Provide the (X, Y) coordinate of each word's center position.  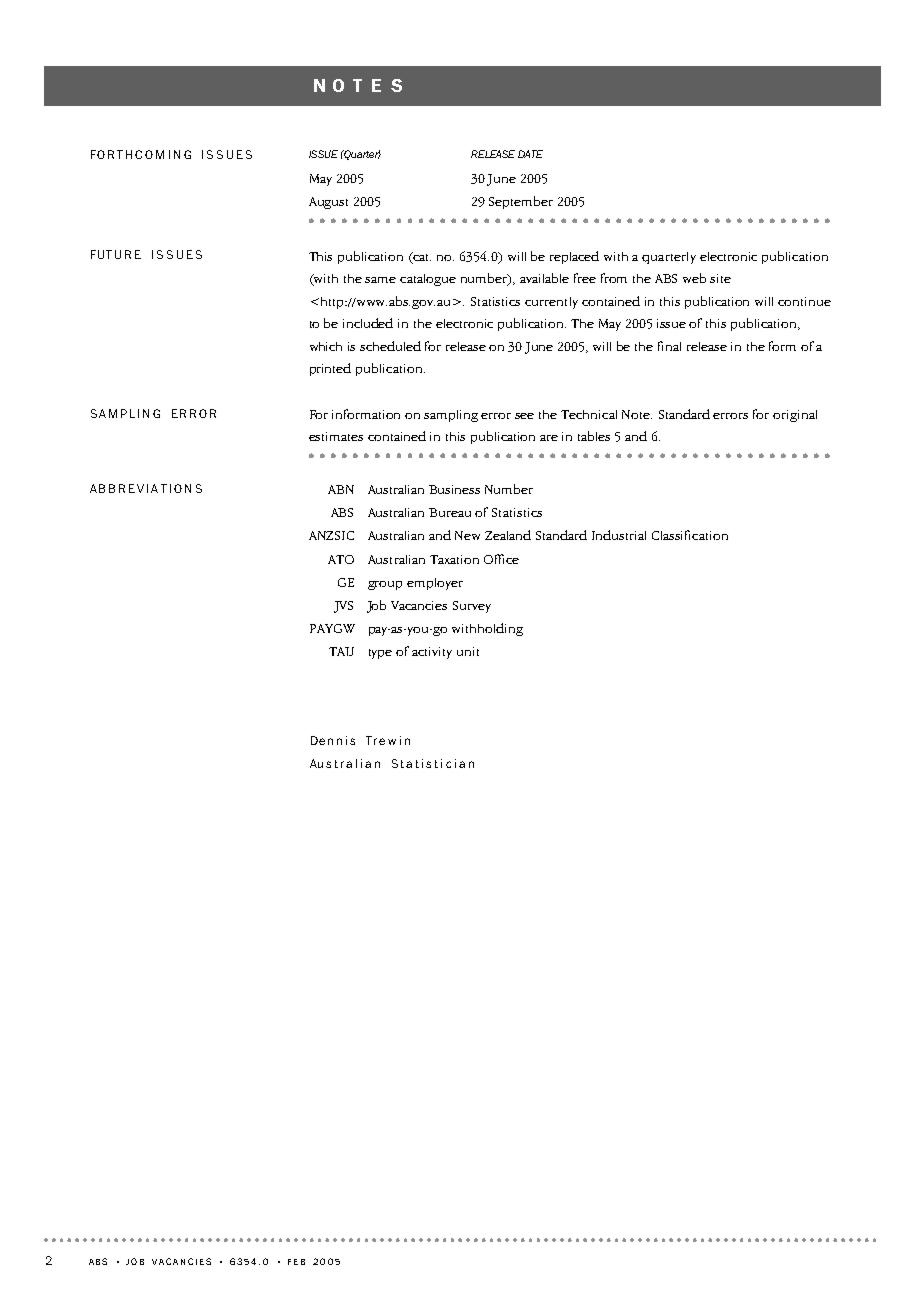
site (720, 278)
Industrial (619, 535)
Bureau (450, 512)
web (694, 278)
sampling (451, 416)
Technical (589, 414)
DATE (530, 154)
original (795, 416)
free (585, 278)
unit (468, 651)
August (328, 203)
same (380, 280)
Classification (690, 535)
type (380, 654)
